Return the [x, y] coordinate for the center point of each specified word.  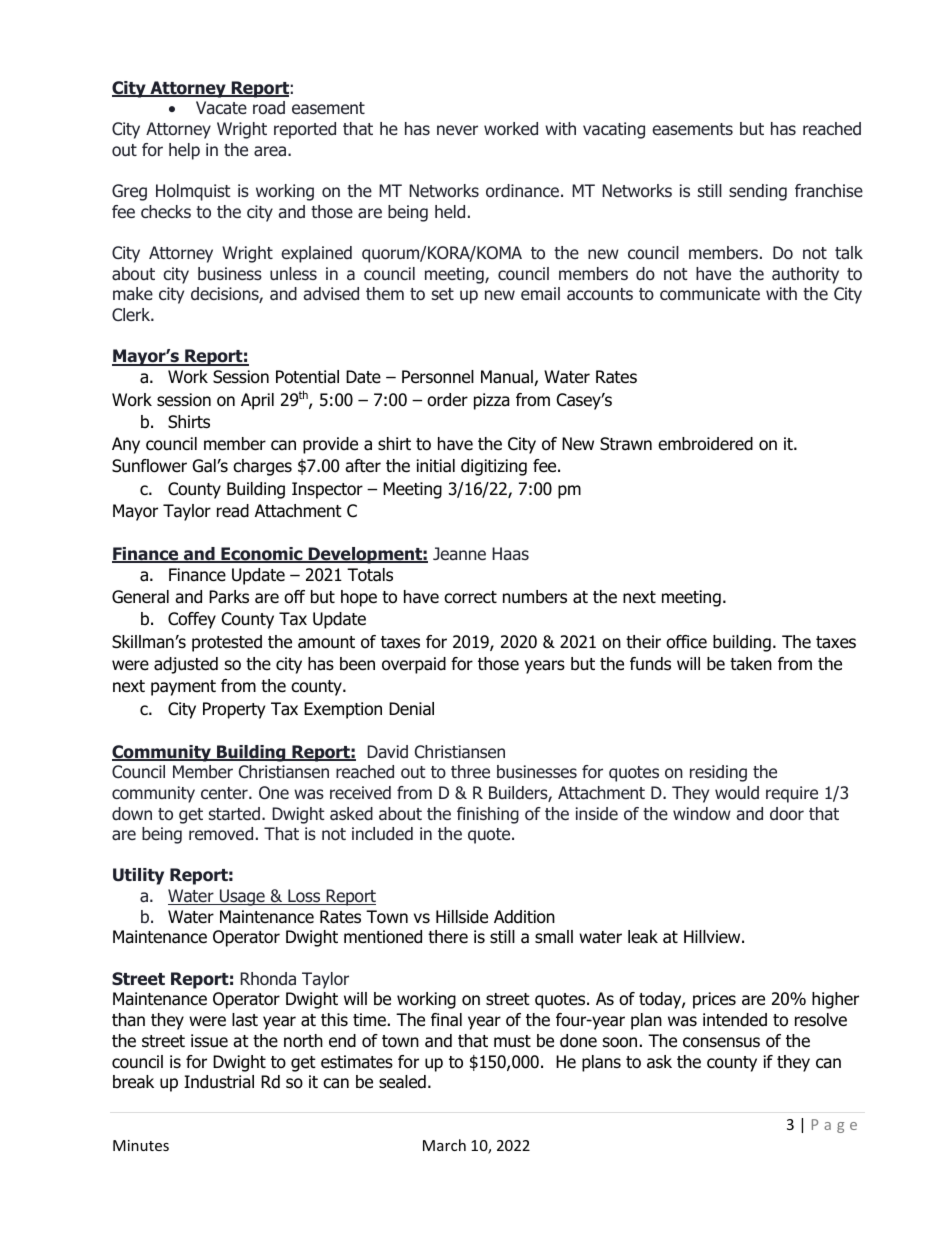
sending [758, 192]
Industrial [219, 1082]
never [457, 130]
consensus [721, 1042]
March [444, 1145]
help [184, 151]
